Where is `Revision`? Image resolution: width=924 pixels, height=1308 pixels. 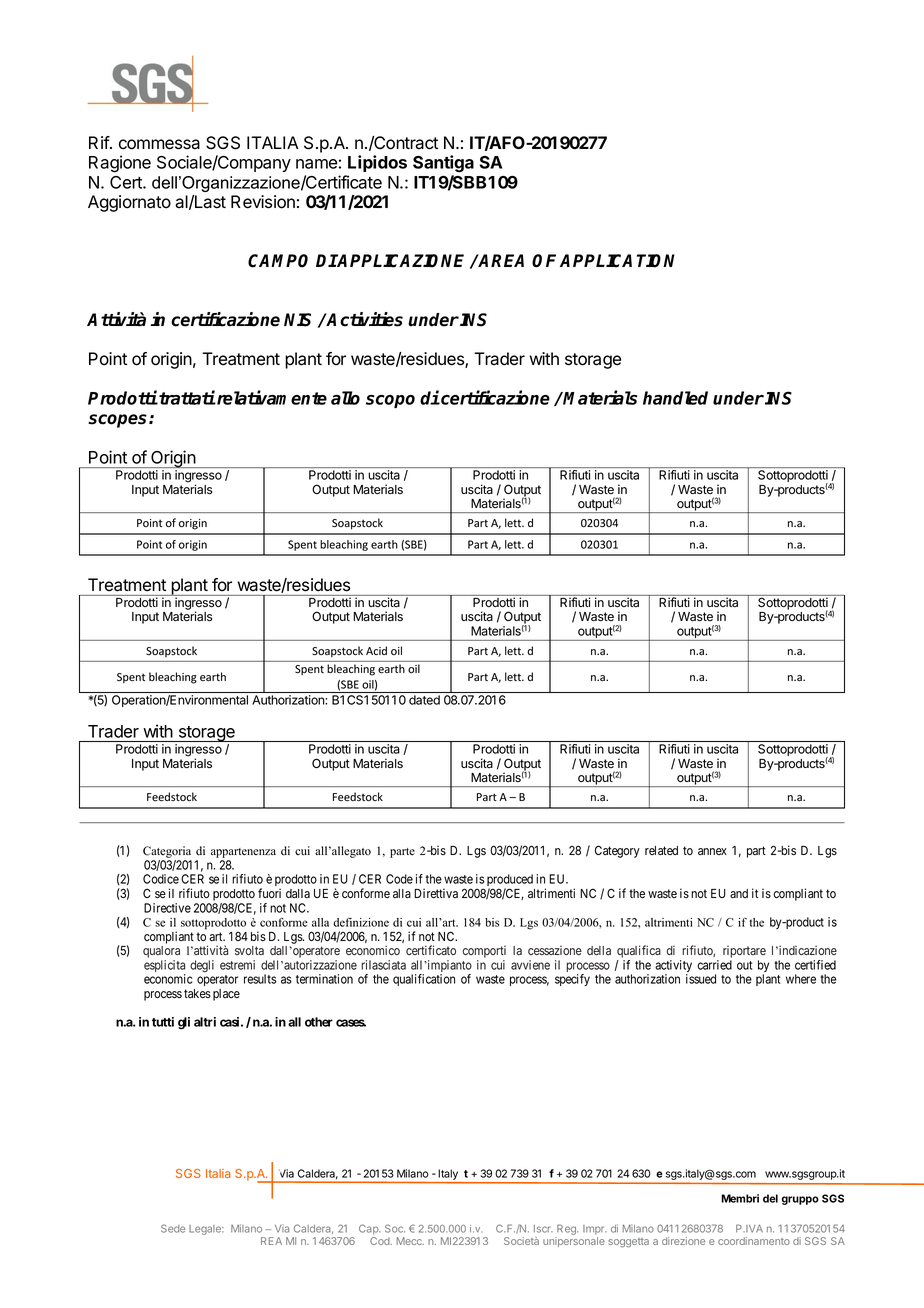
Revision is located at coordinates (263, 202).
